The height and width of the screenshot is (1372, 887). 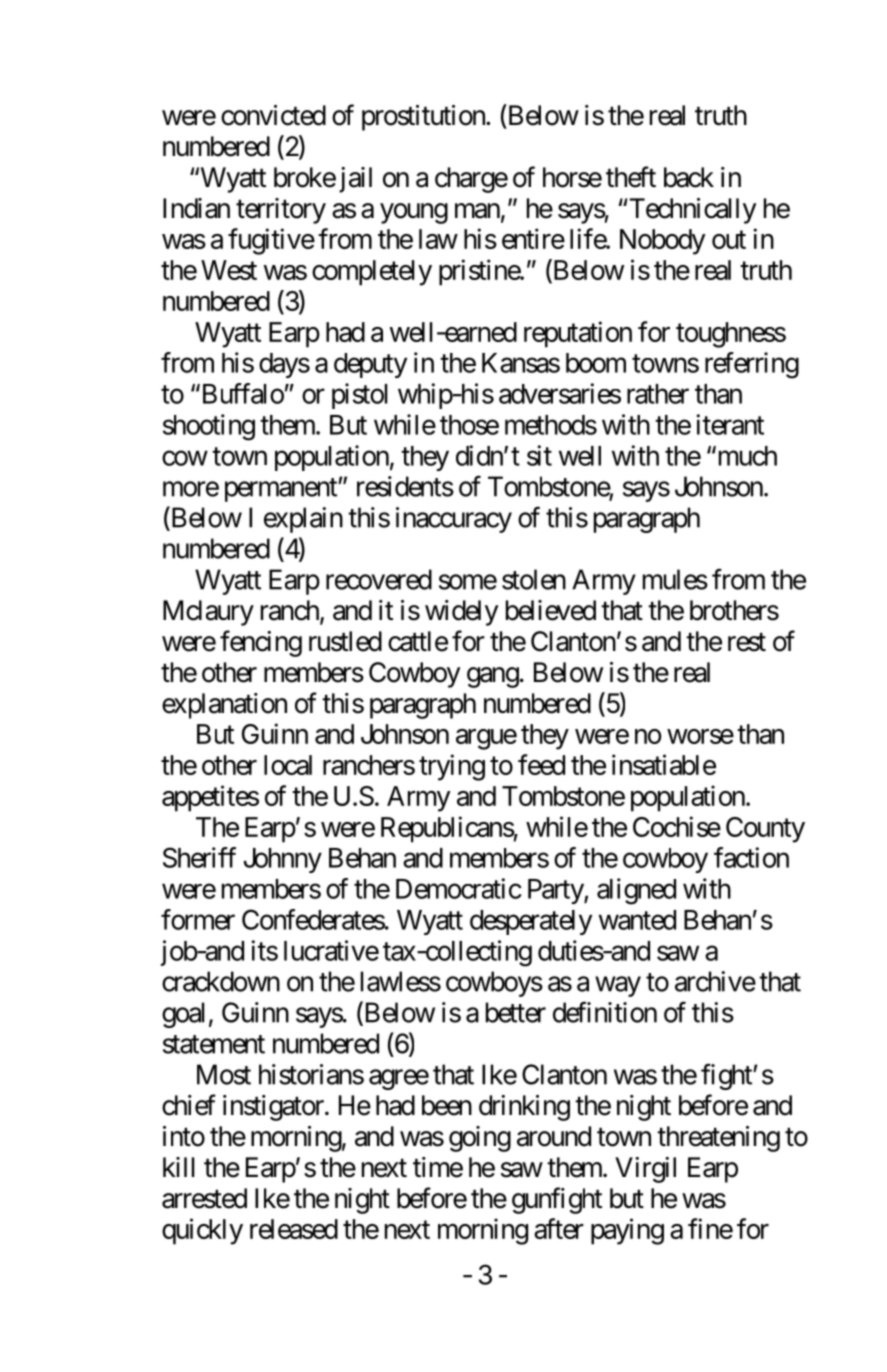 What do you see at coordinates (294, 1229) in the screenshot?
I see `released` at bounding box center [294, 1229].
